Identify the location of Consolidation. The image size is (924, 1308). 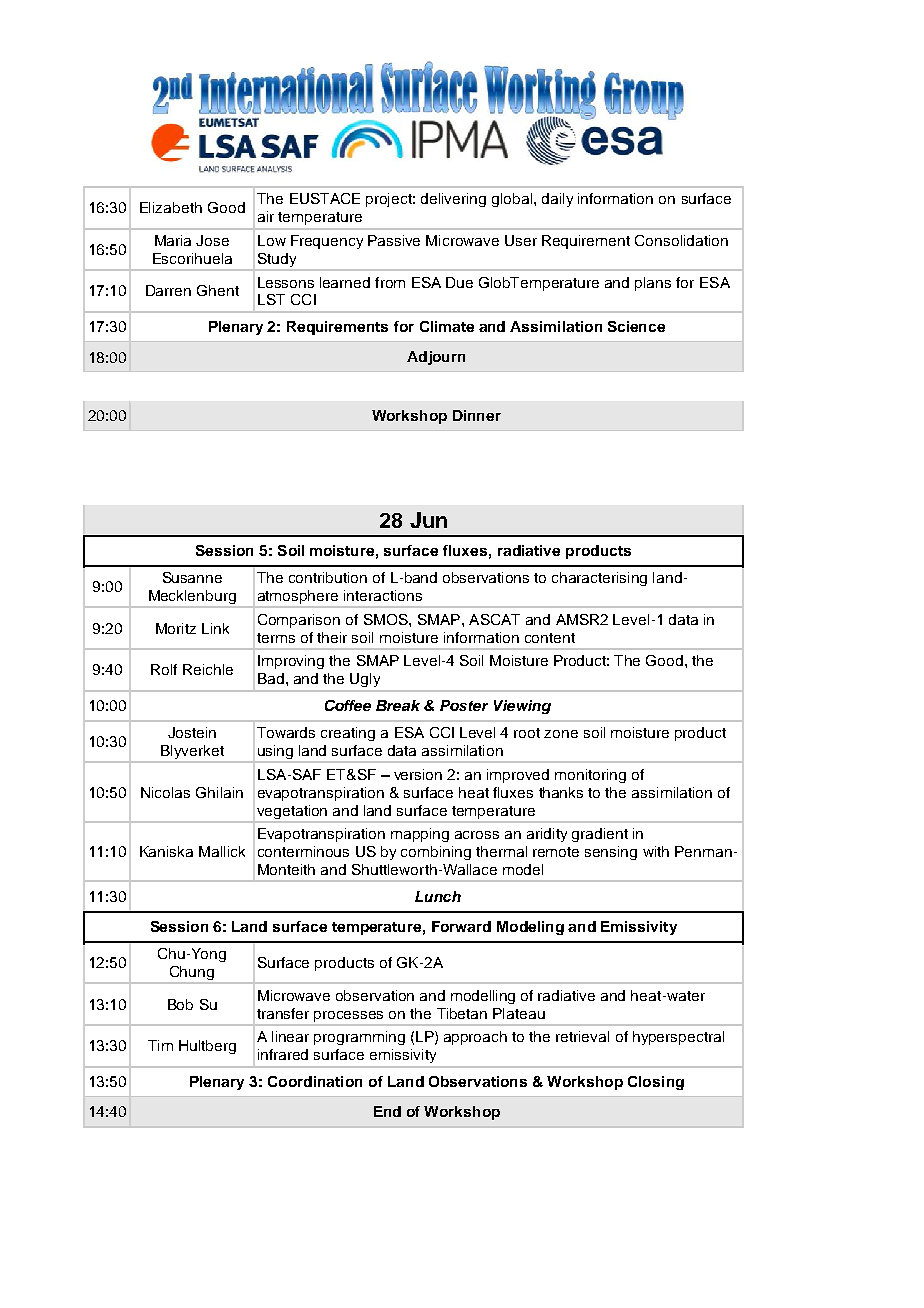
(681, 240).
